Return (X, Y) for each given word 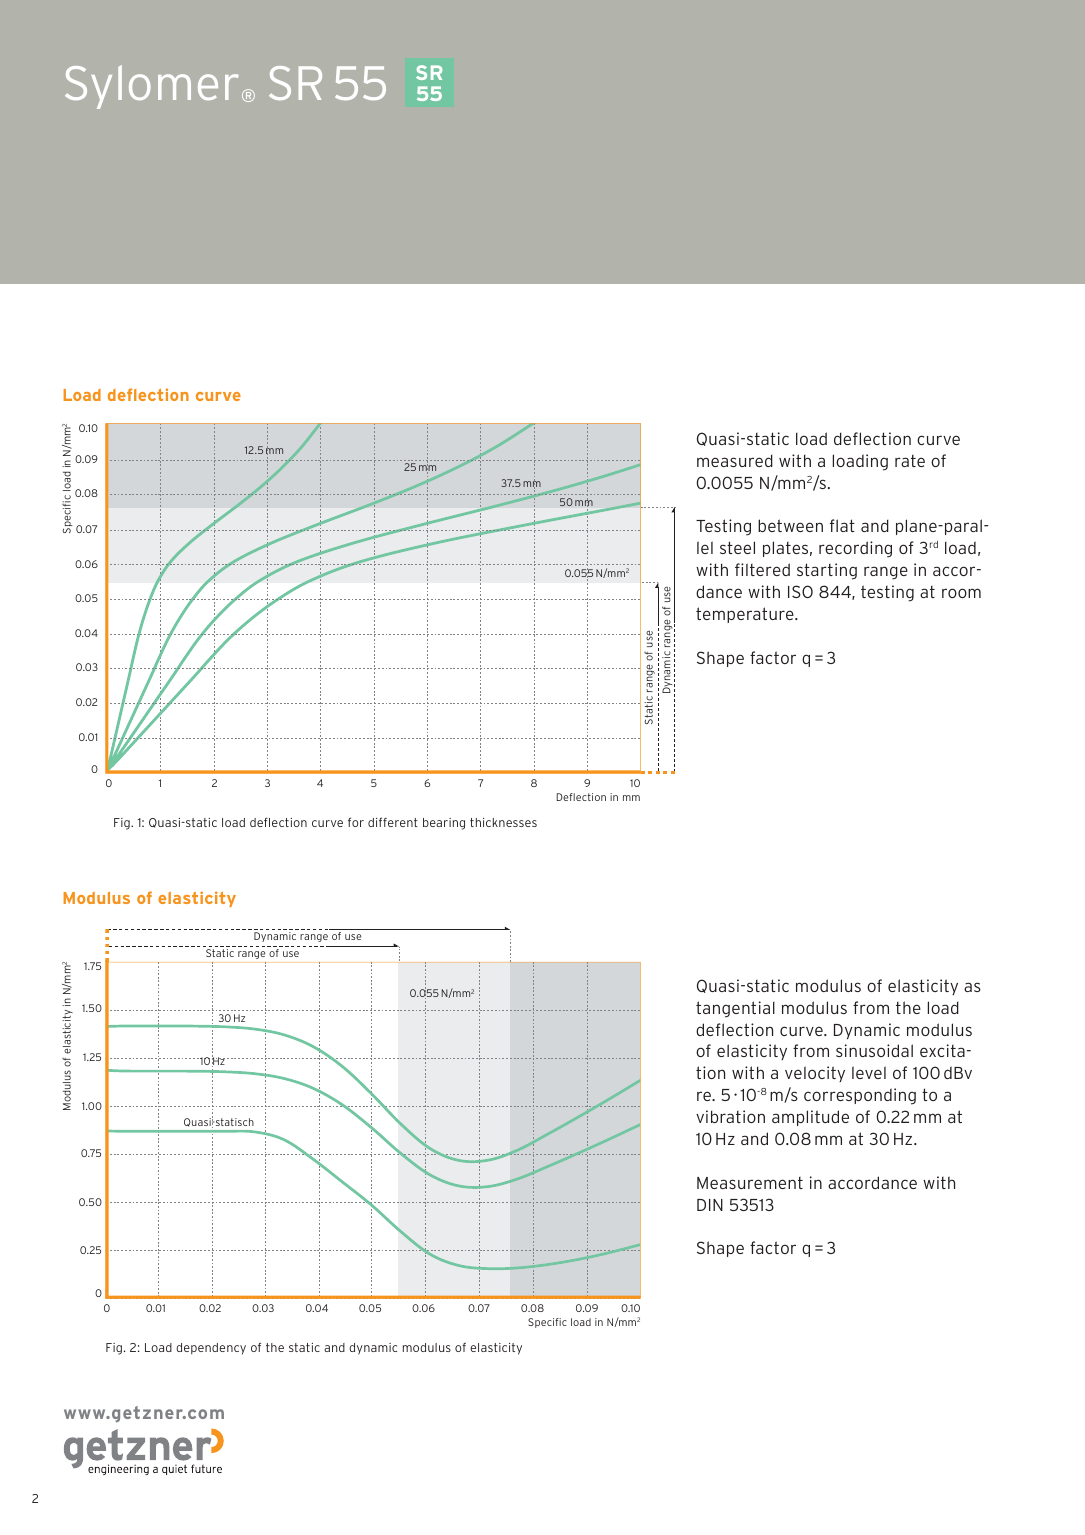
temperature (746, 615)
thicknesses (503, 822)
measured (735, 461)
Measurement (750, 1183)
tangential (735, 1009)
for (356, 822)
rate (910, 461)
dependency (211, 1349)
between (790, 525)
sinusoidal (874, 1050)
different (393, 822)
